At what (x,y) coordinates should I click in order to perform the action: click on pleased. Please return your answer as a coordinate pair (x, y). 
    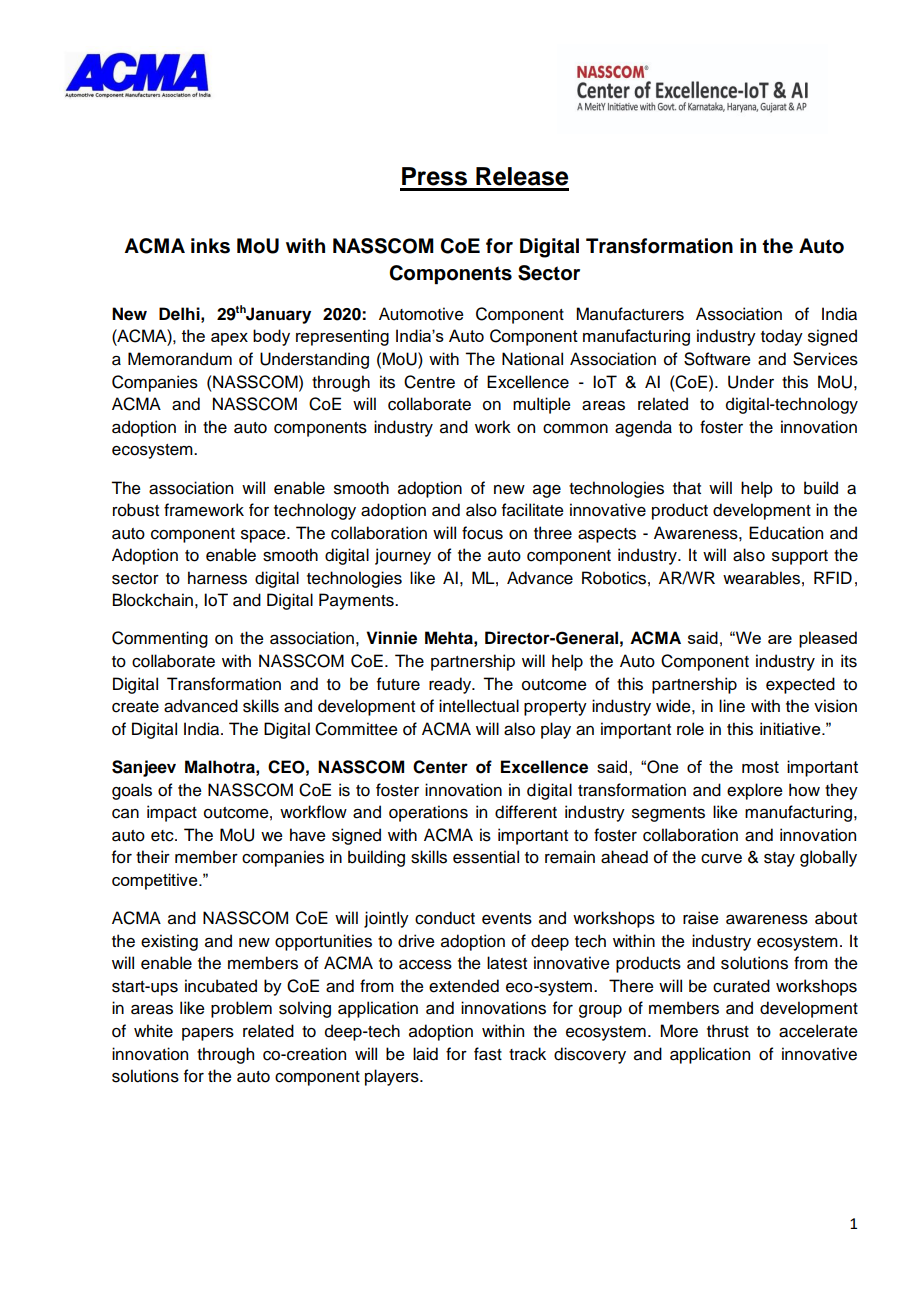
    Looking at the image, I should click on (828, 639).
